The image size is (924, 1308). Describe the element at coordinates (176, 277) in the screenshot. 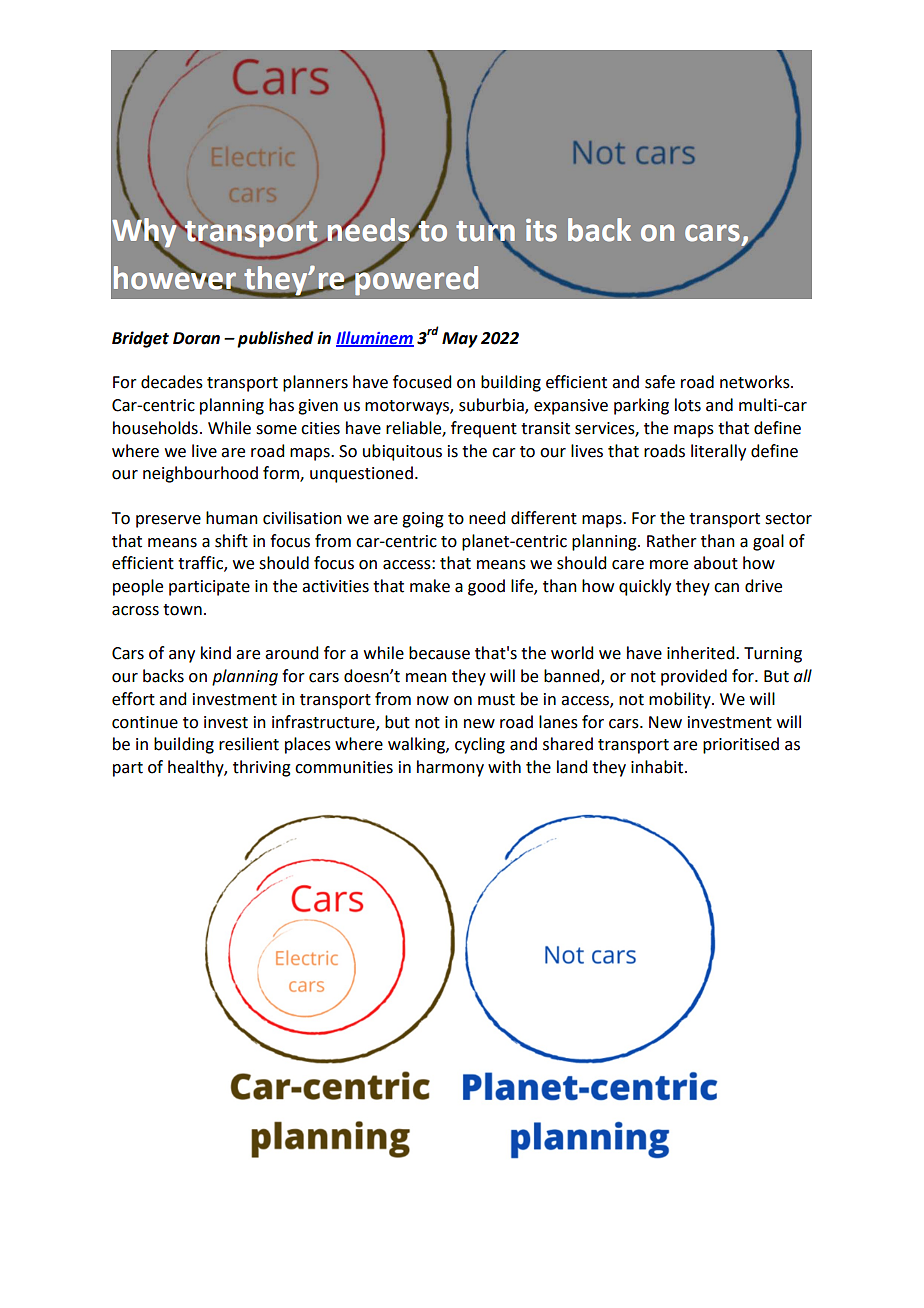

I see `however` at that location.
